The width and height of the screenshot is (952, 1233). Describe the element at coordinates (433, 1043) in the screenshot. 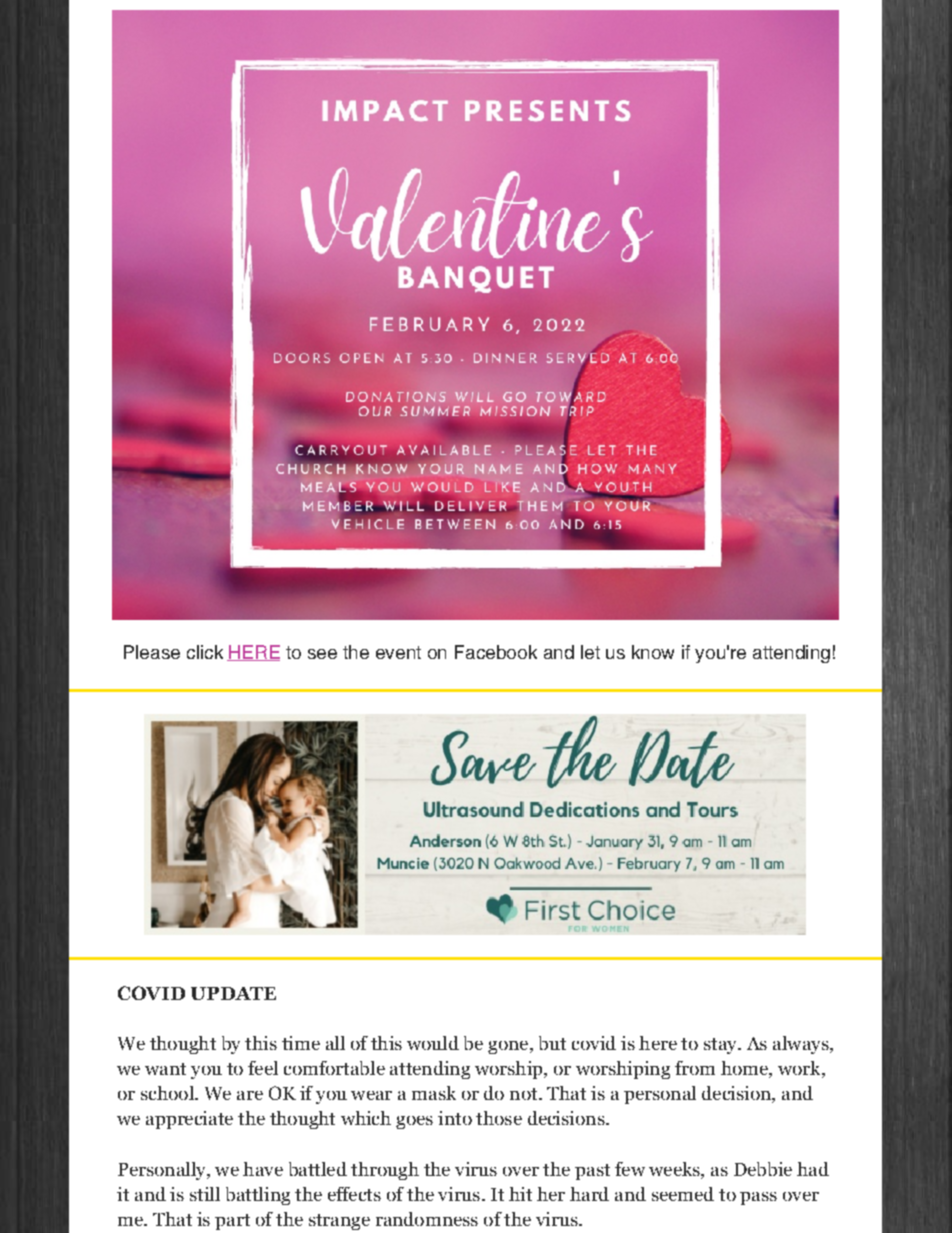

I see `would` at that location.
